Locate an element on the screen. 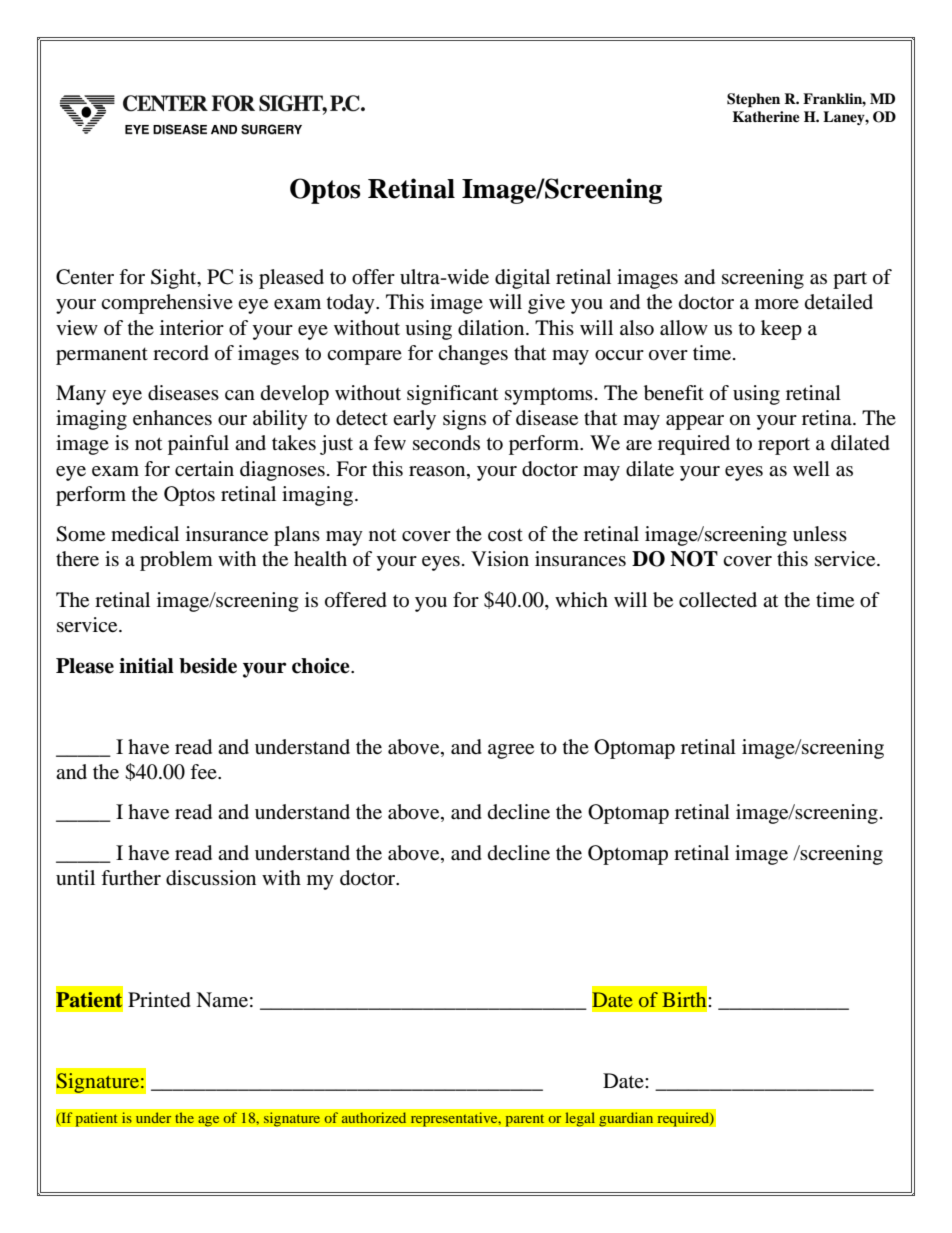 This screenshot has height=1233, width=952. Sight is located at coordinates (175, 279).
